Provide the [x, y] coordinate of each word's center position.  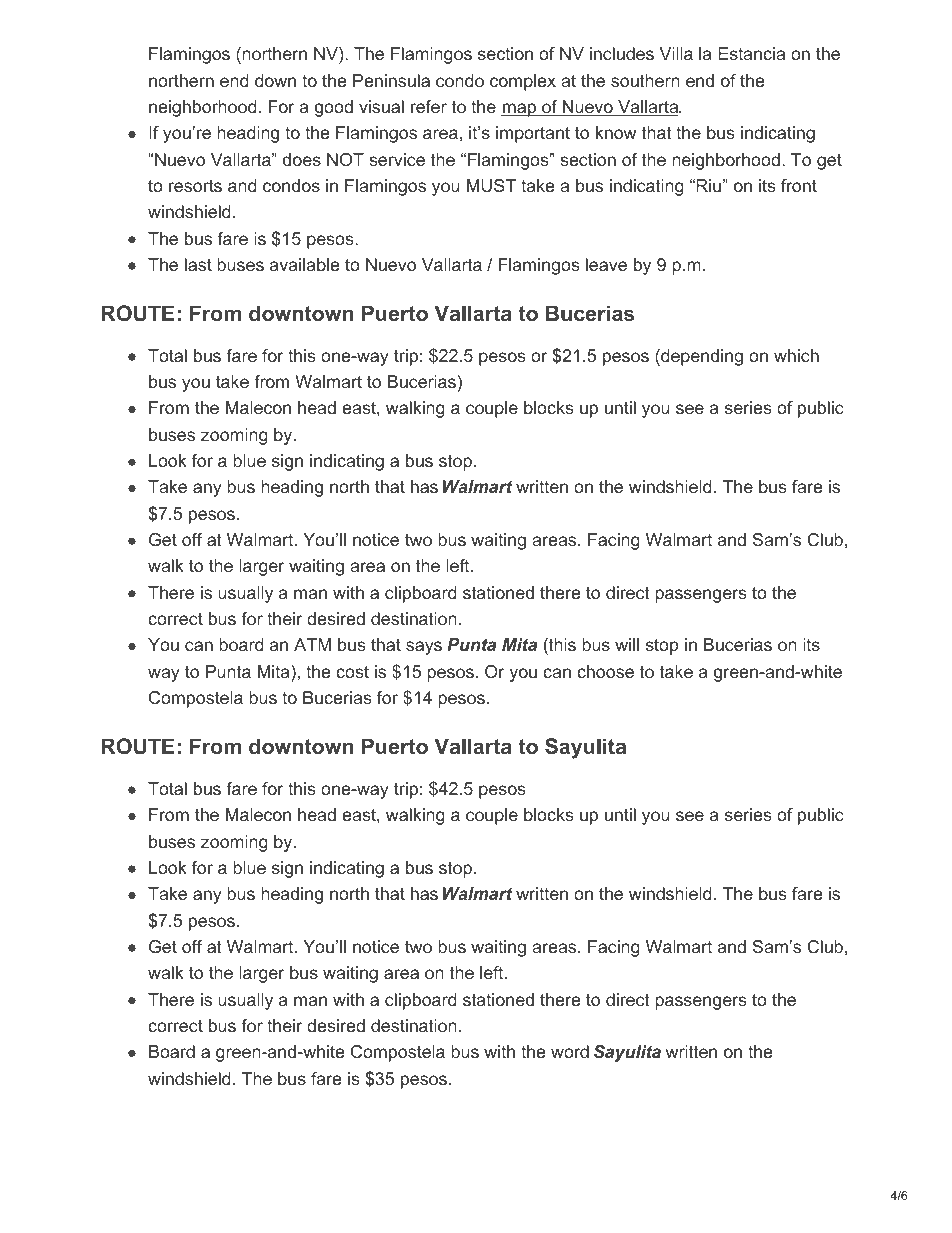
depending [701, 357]
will [627, 644]
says [424, 648]
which [796, 355]
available [304, 264]
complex [523, 82]
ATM [312, 644]
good [334, 108]
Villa [676, 53]
